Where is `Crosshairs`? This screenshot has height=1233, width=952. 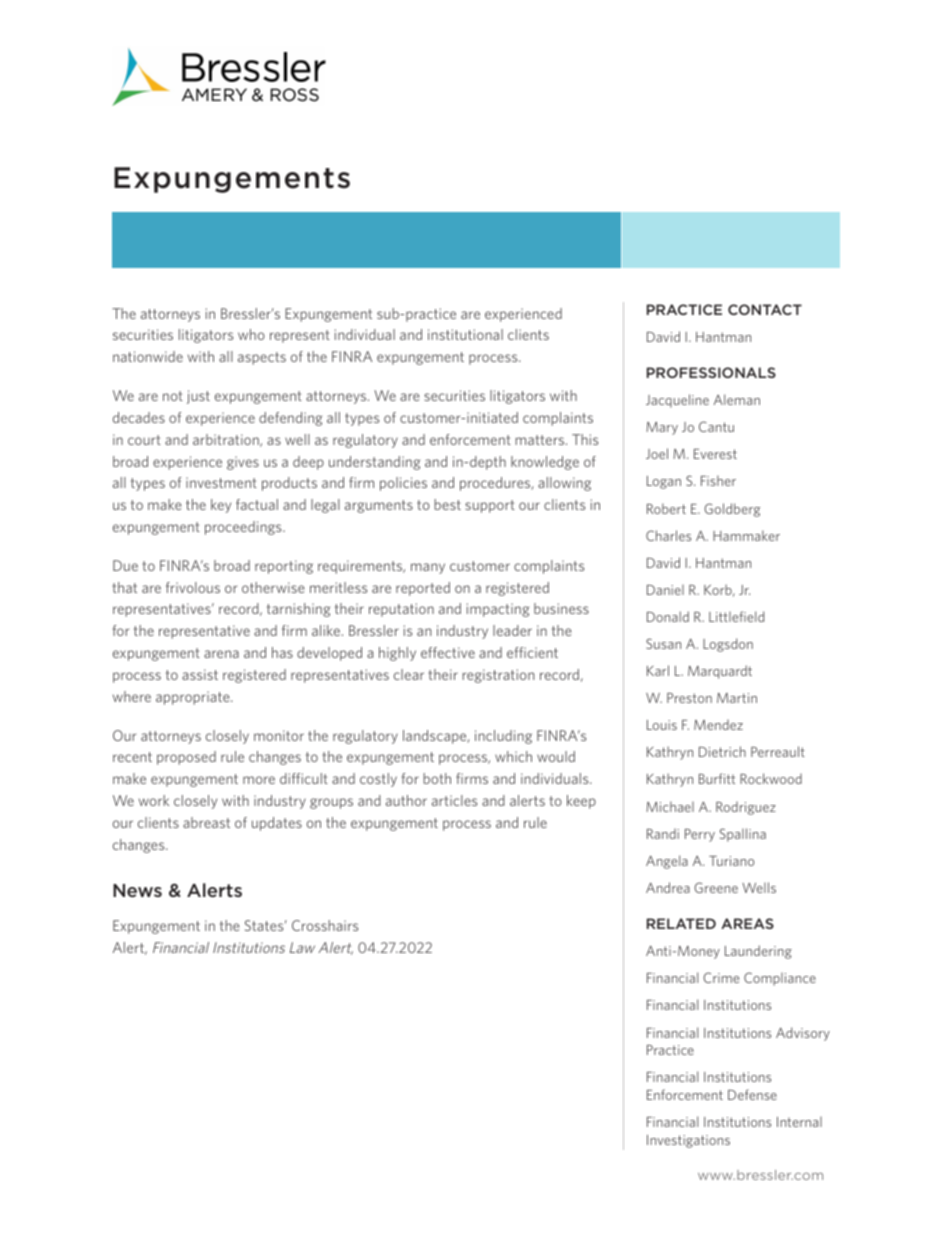
Crosshairs is located at coordinates (325, 925).
